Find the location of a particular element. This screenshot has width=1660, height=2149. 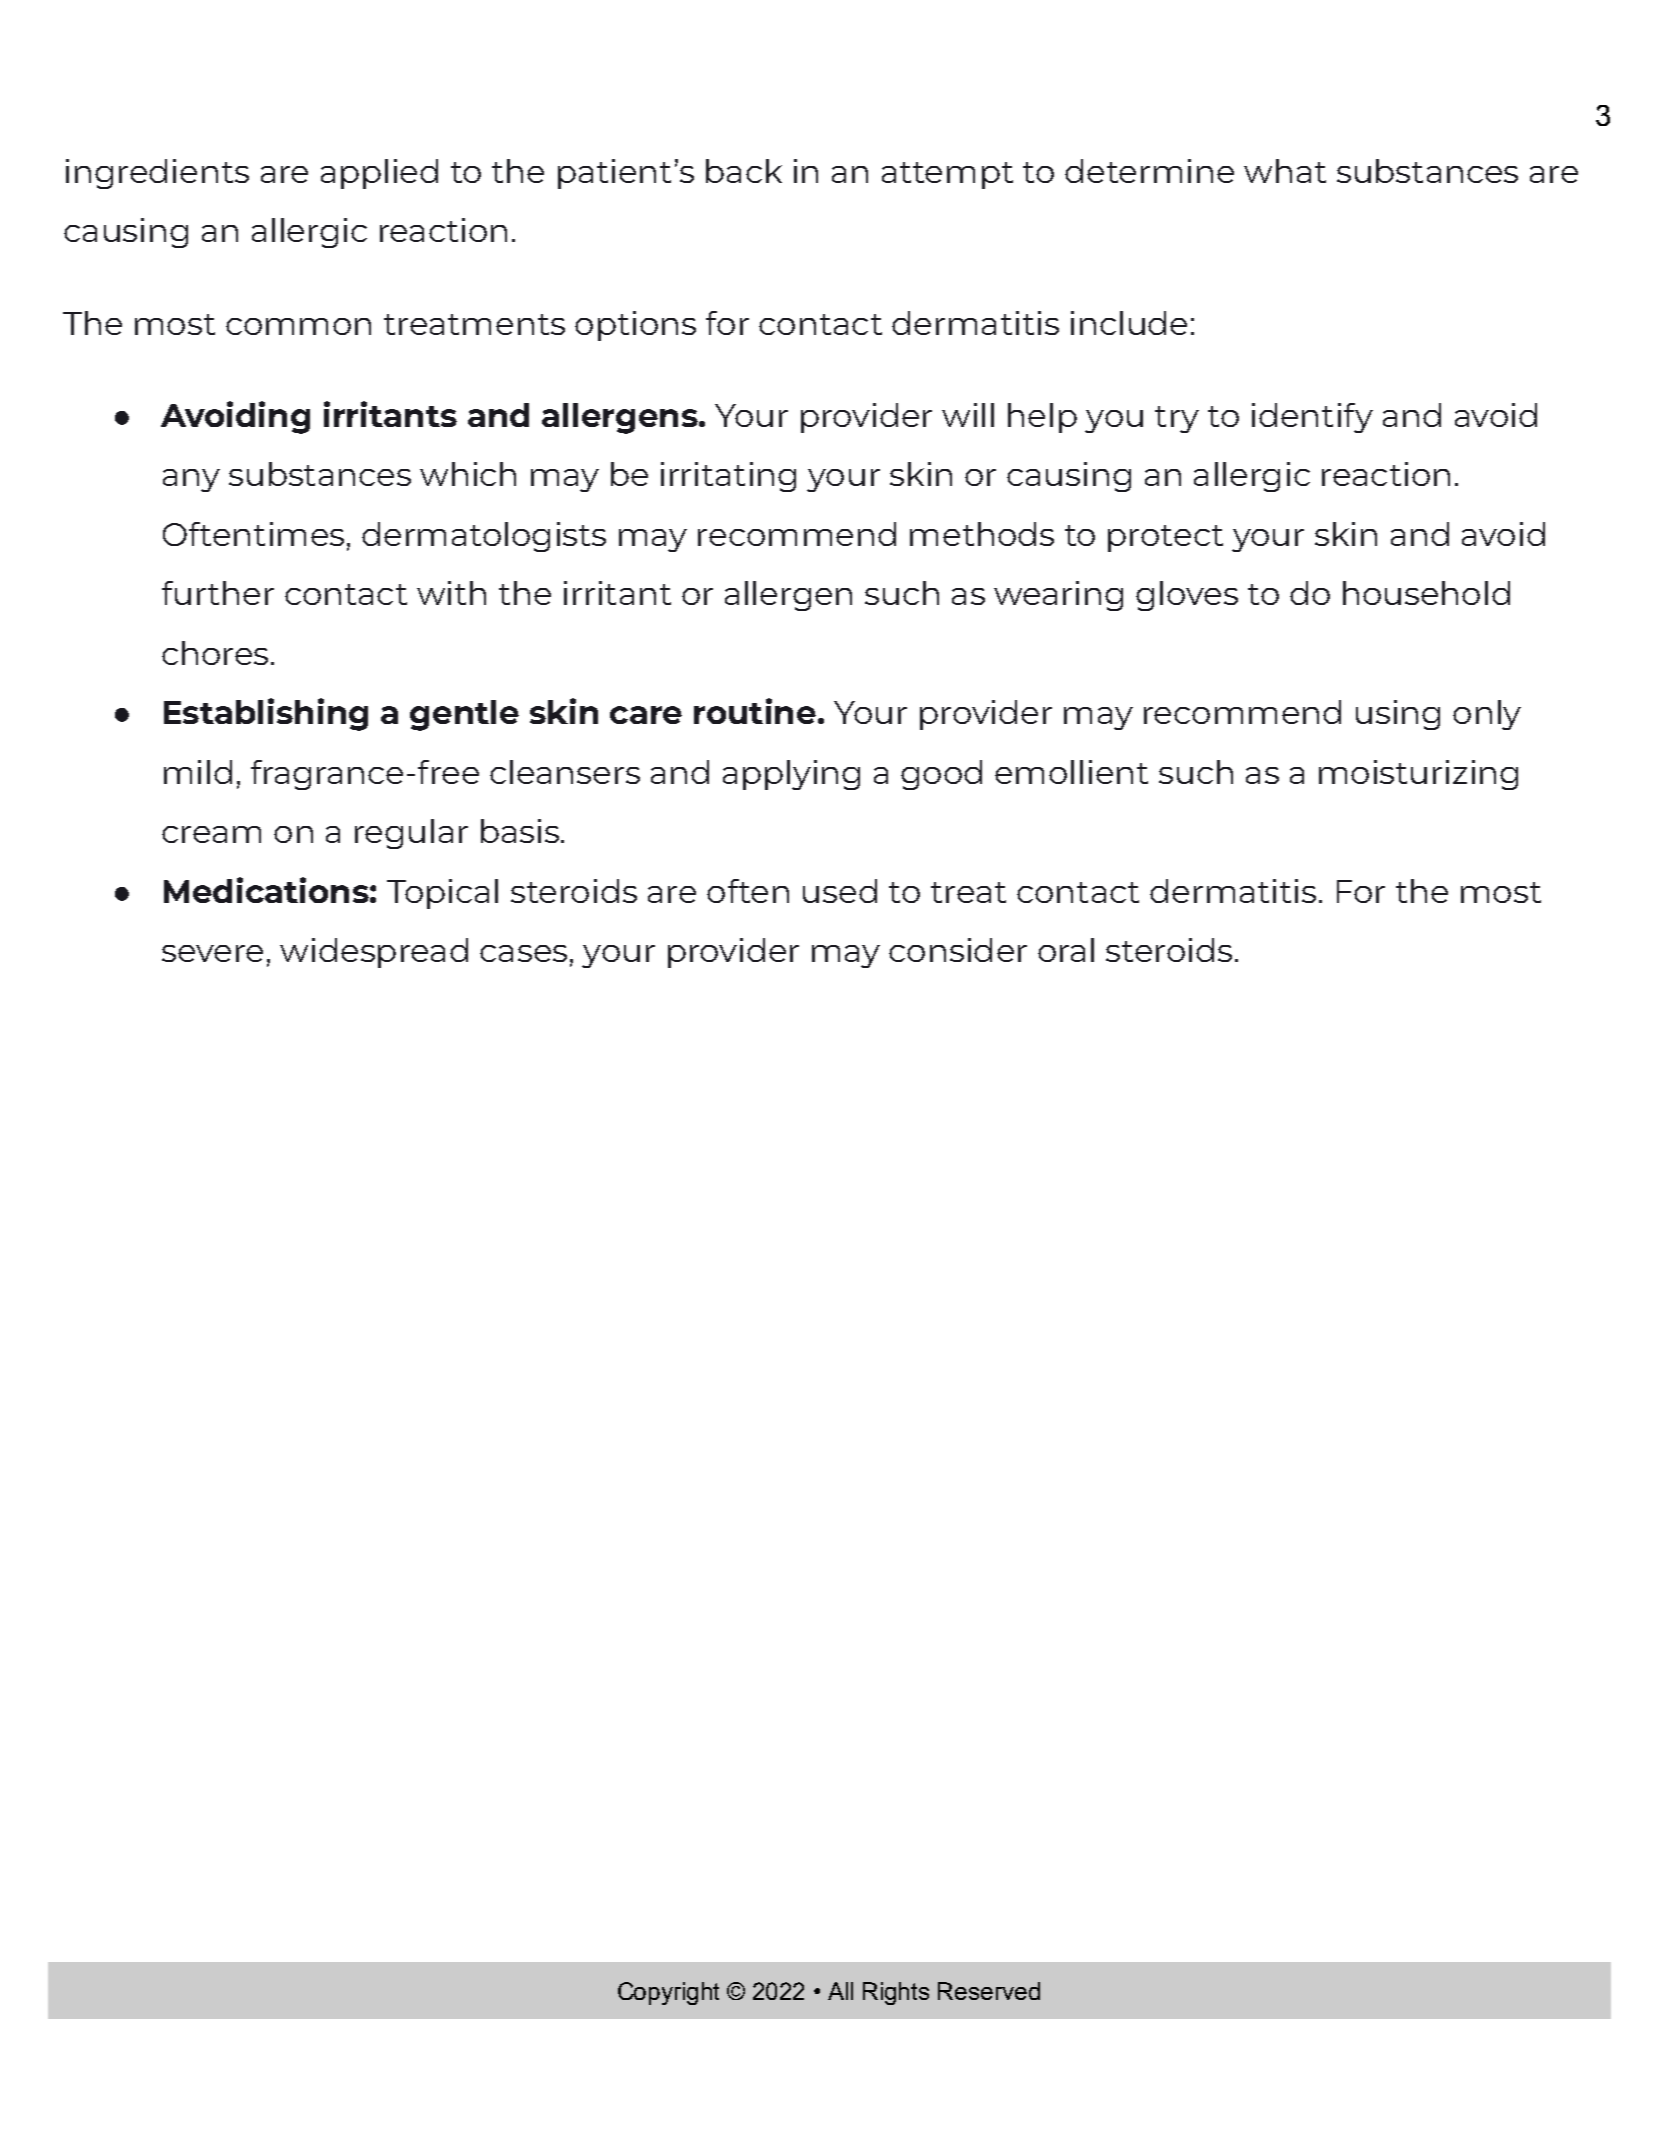

applied is located at coordinates (379, 174).
